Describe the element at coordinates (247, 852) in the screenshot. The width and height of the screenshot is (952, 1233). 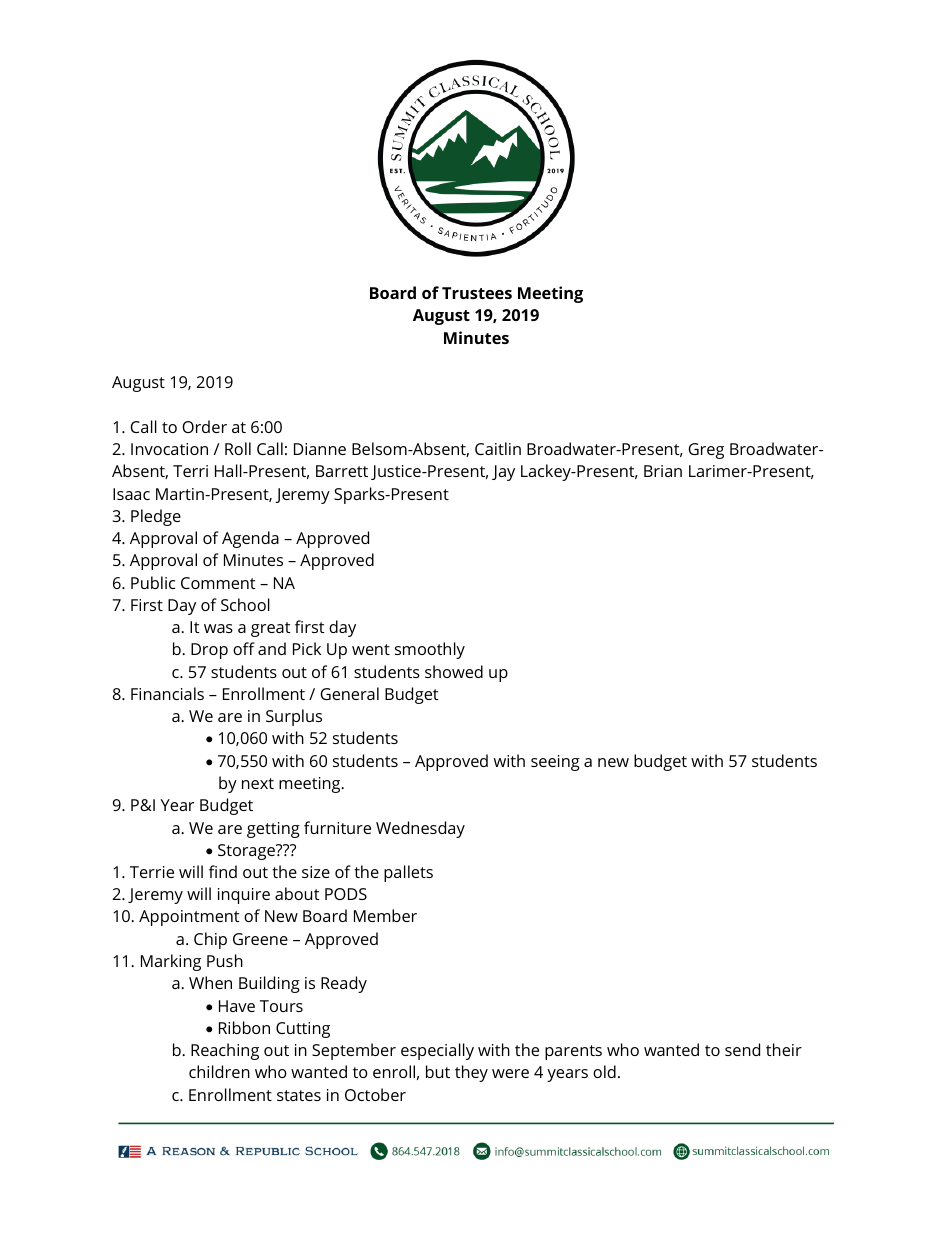
I see `Storage` at that location.
